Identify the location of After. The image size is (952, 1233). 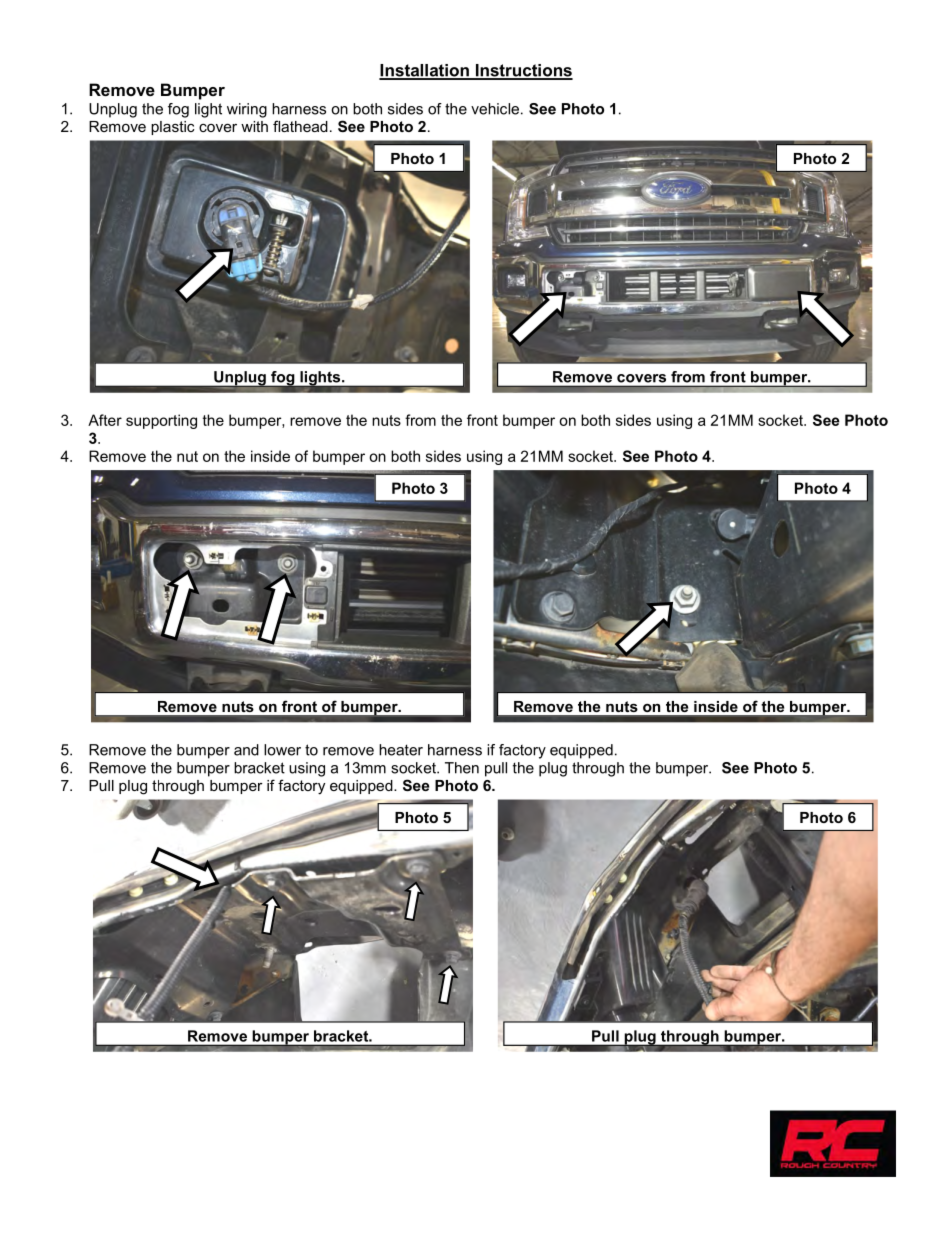
(105, 420).
